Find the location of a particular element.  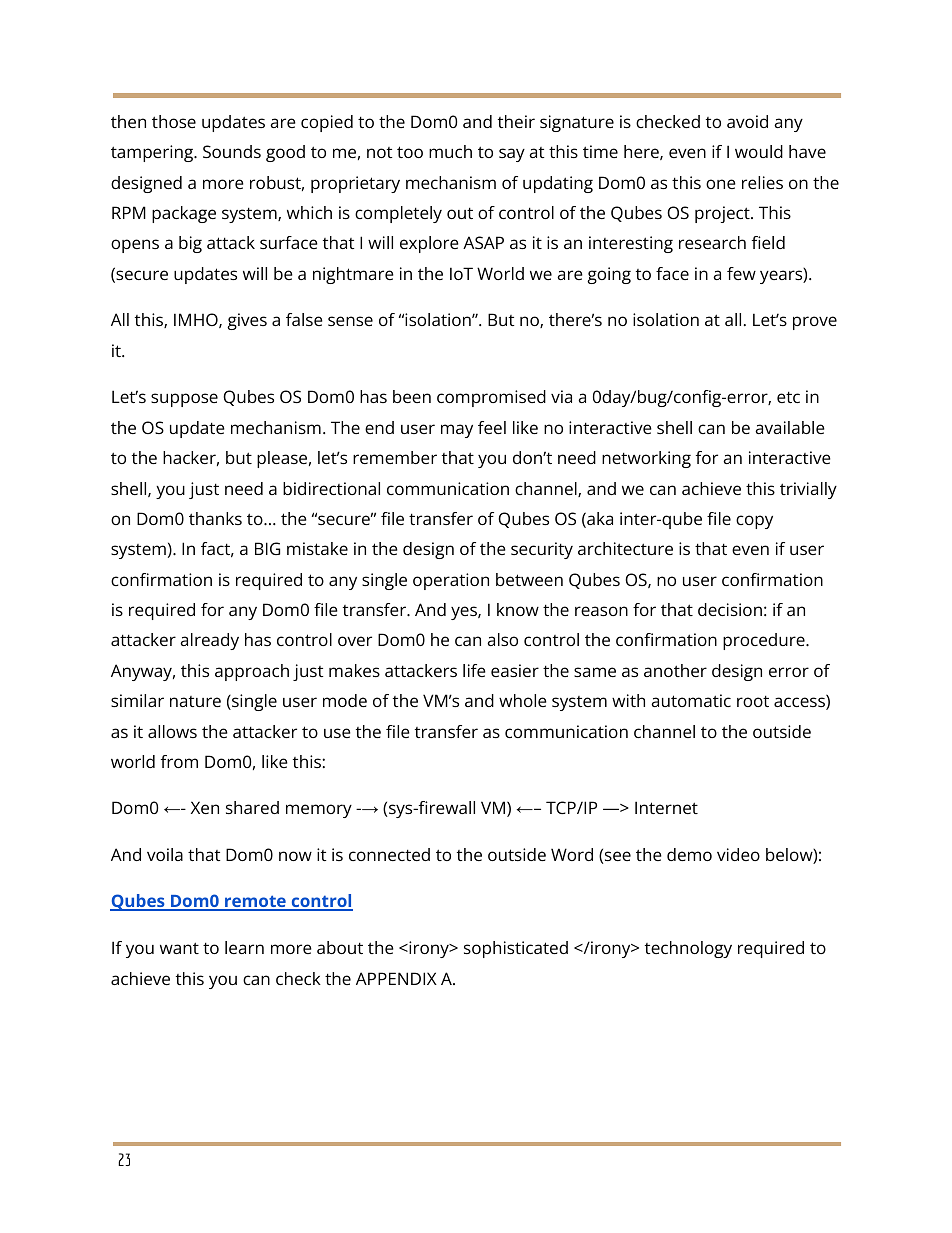

would is located at coordinates (759, 151).
